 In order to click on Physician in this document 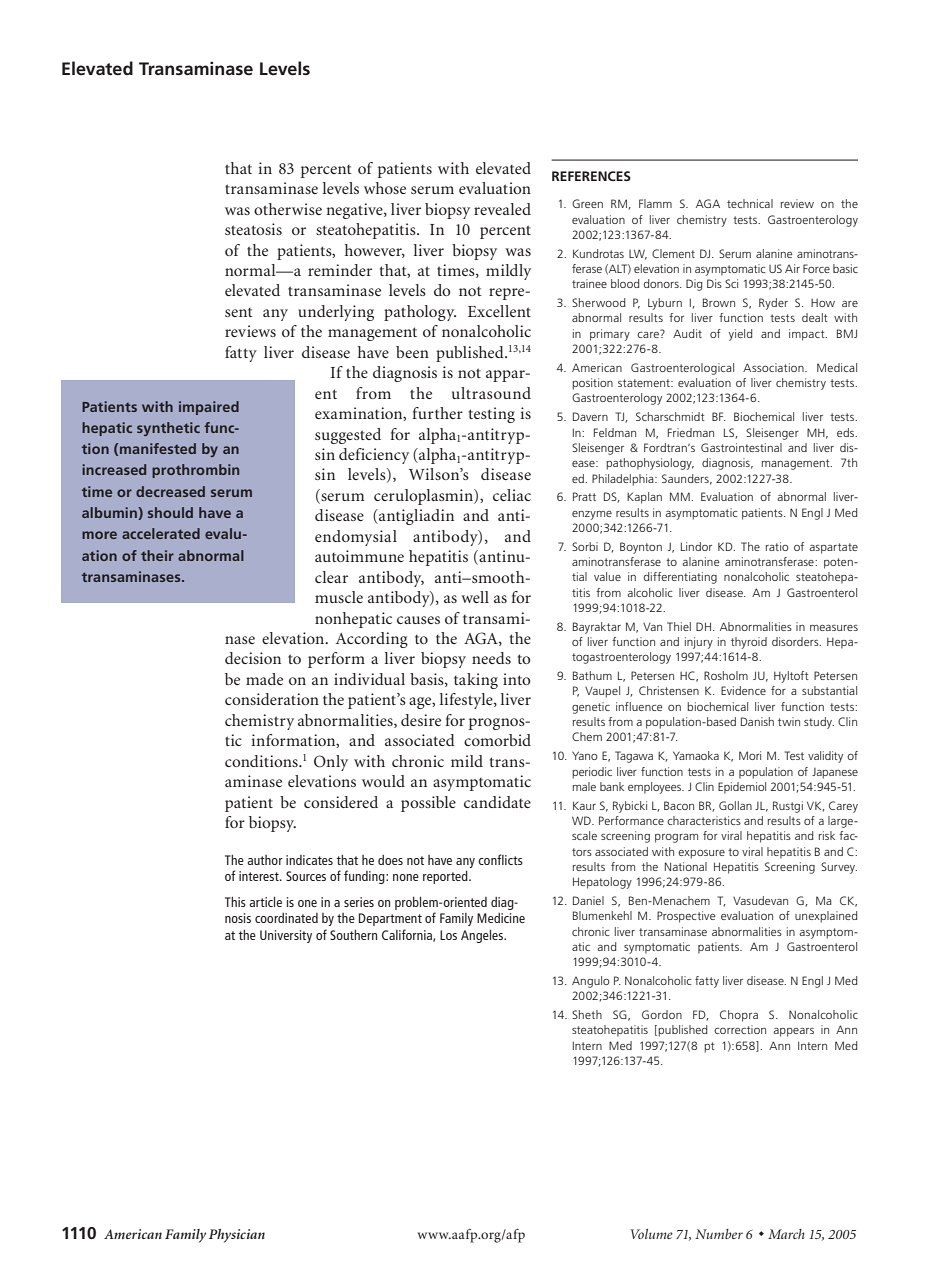, I will do `click(237, 1236)`.
